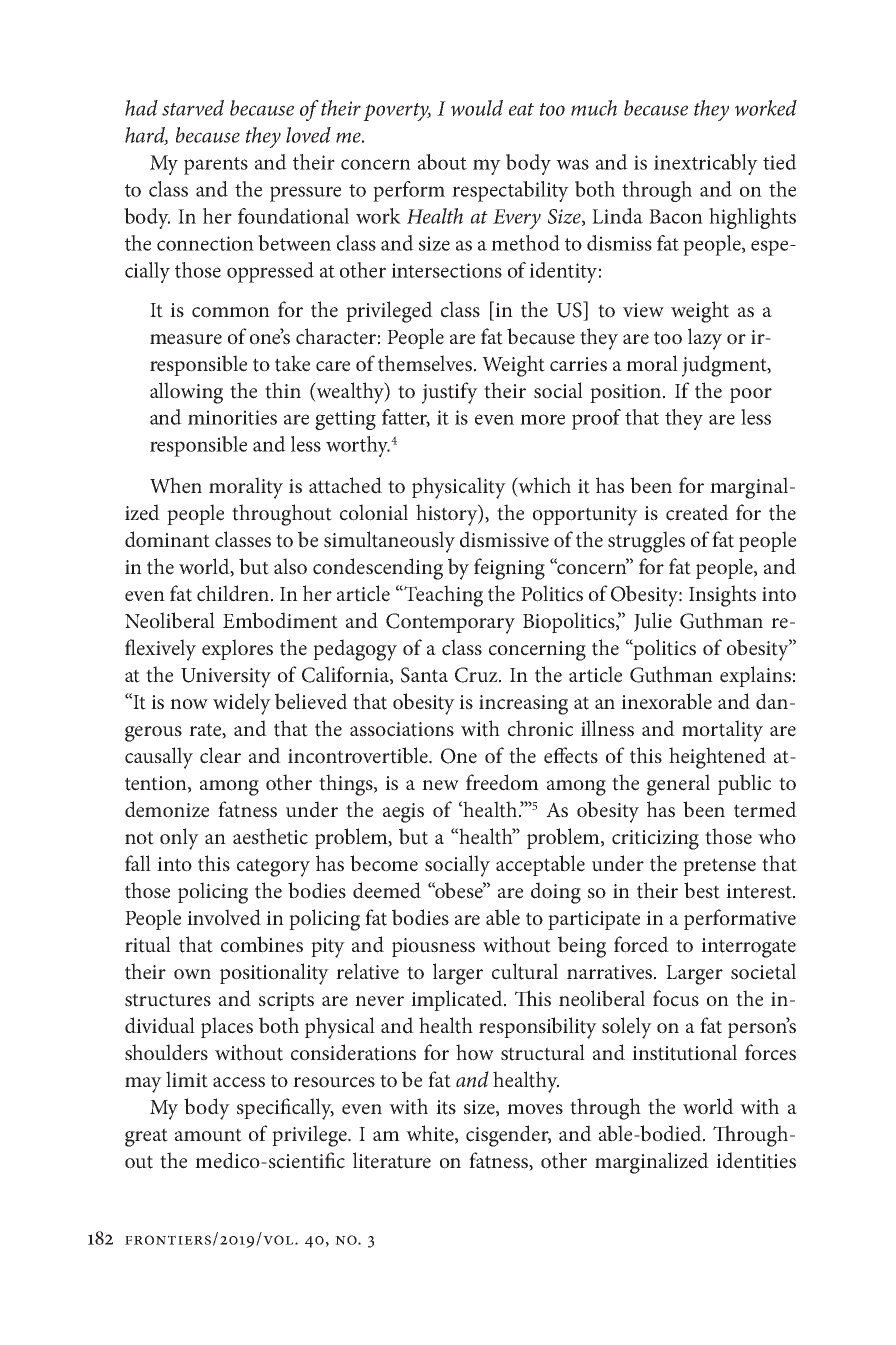  What do you see at coordinates (450, 623) in the page?
I see `Contemporary` at bounding box center [450, 623].
